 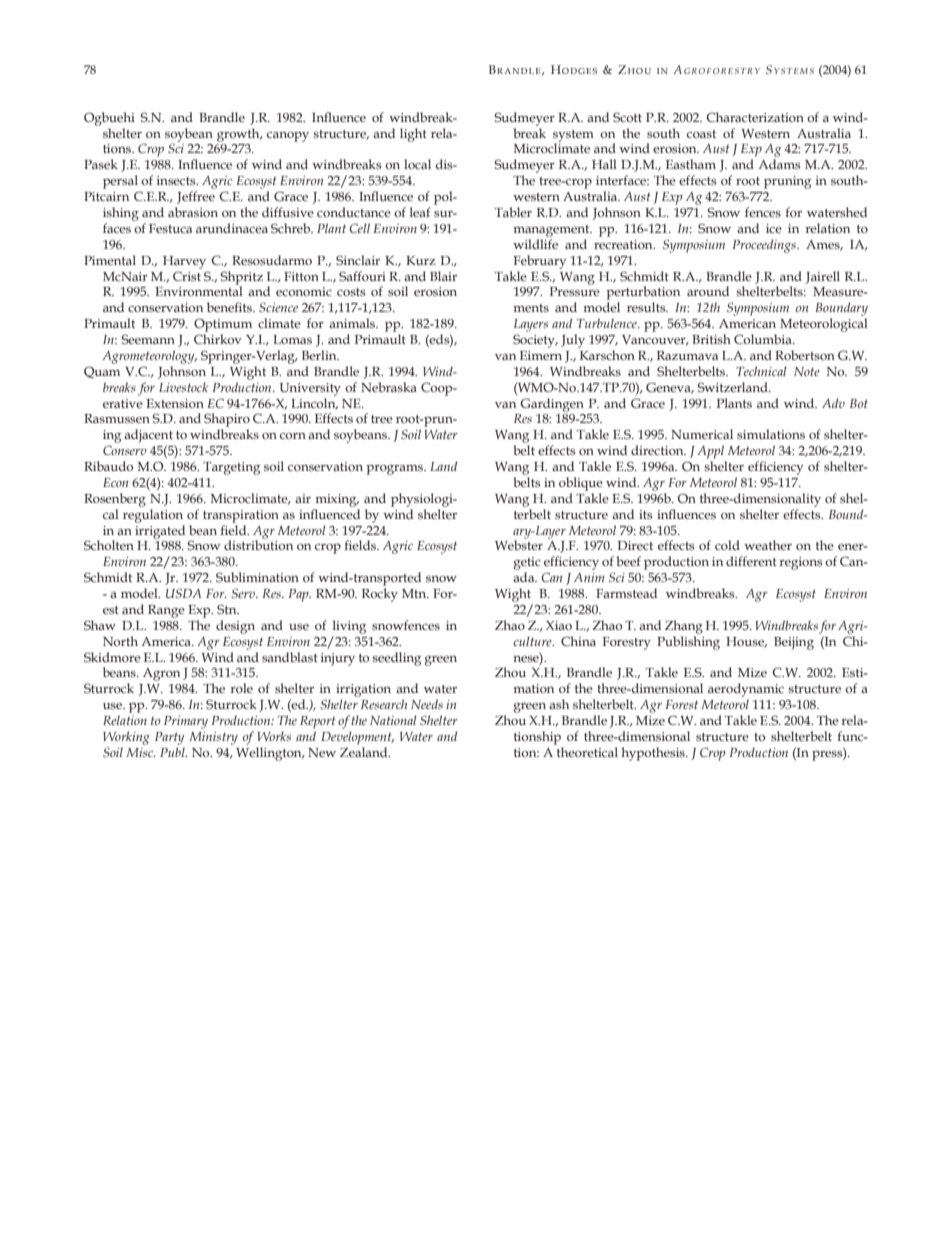 I want to click on Range, so click(x=166, y=611).
